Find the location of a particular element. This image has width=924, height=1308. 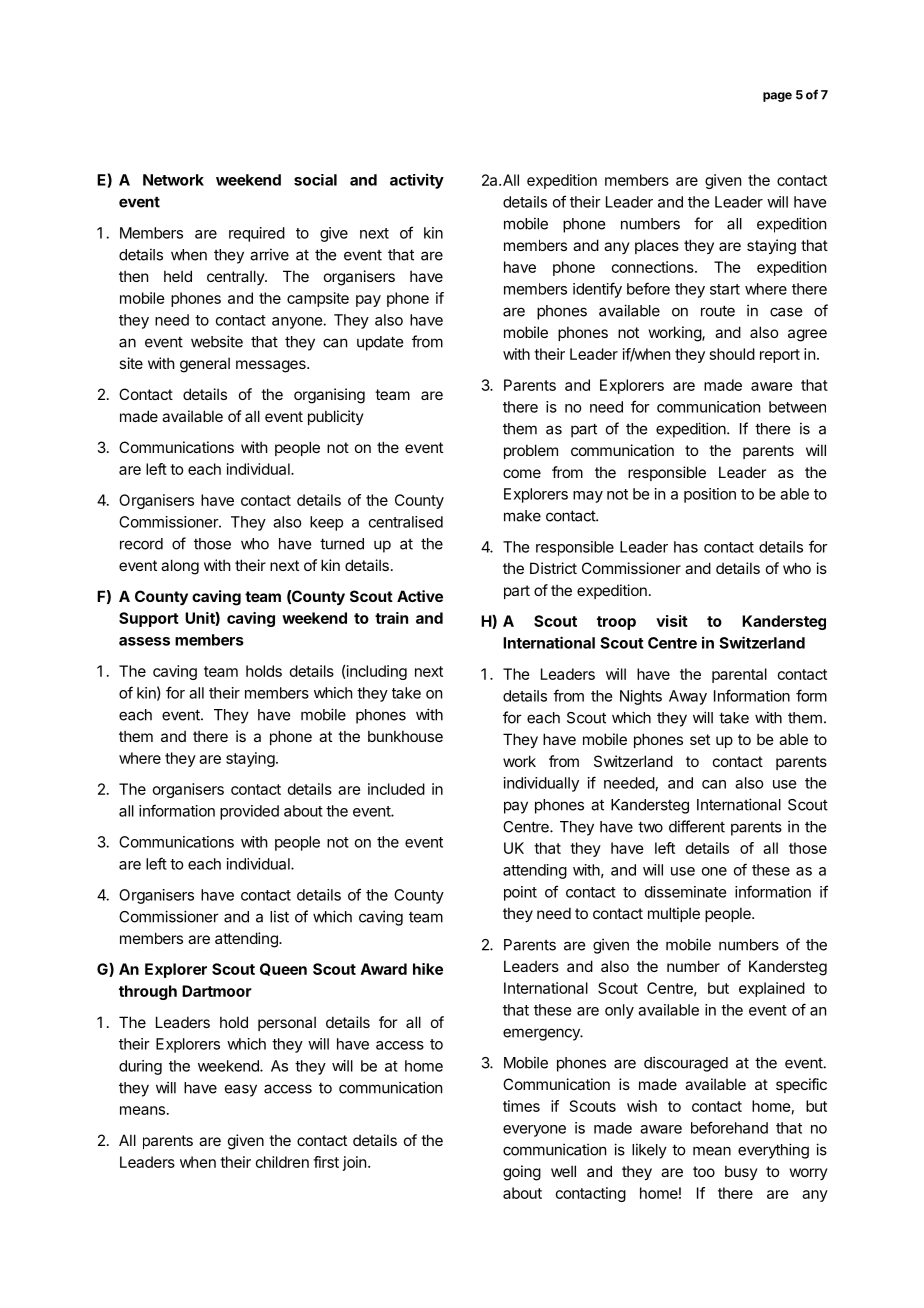

Active is located at coordinates (420, 596).
